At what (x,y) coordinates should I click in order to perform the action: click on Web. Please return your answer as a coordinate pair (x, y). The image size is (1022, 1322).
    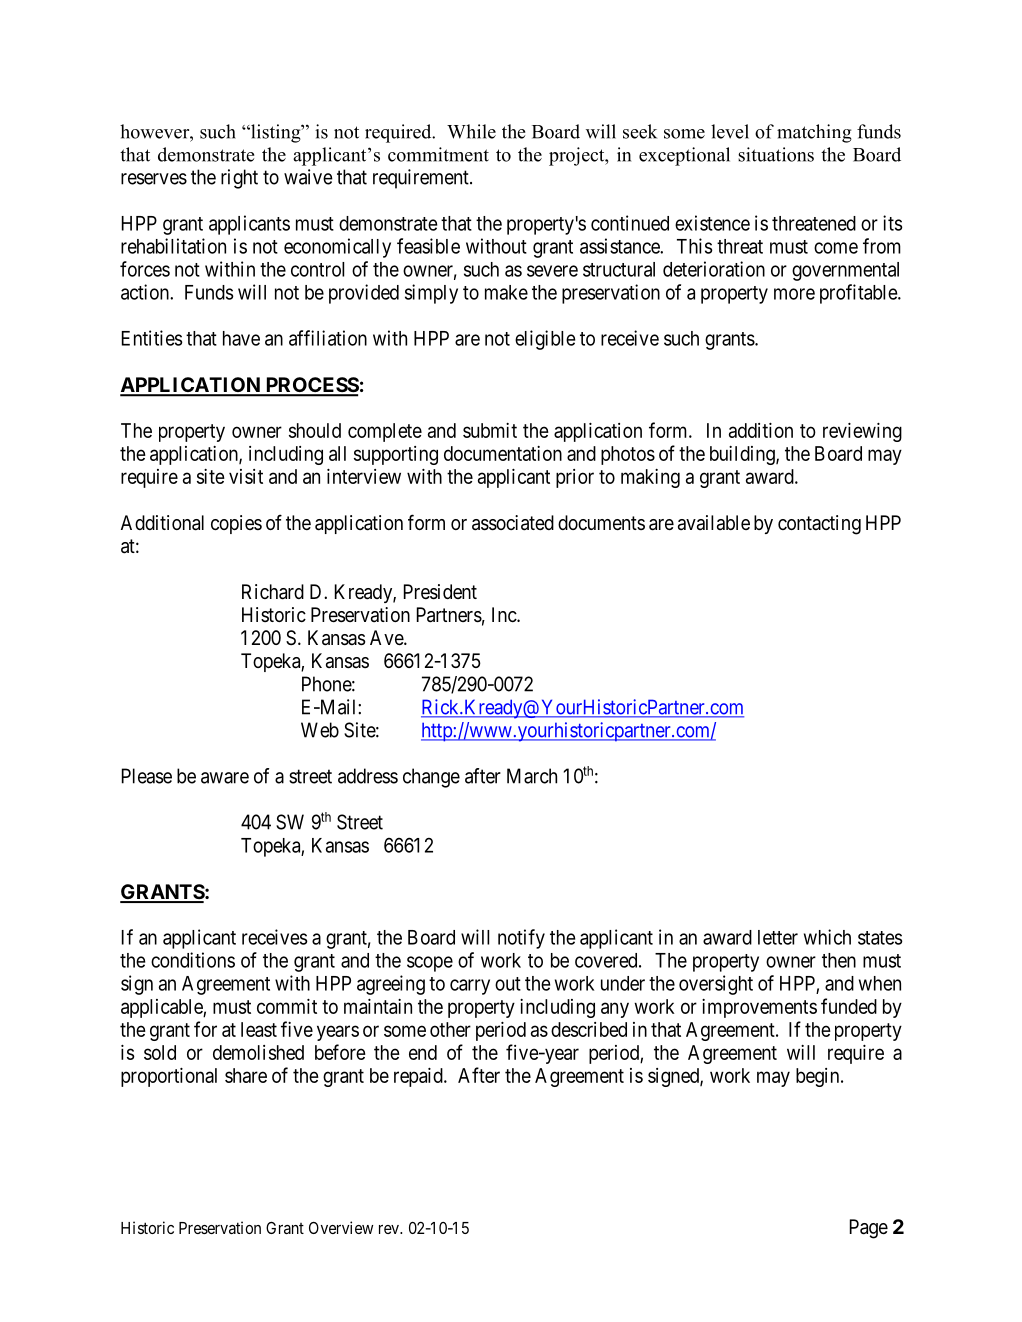
    Looking at the image, I should click on (320, 730).
